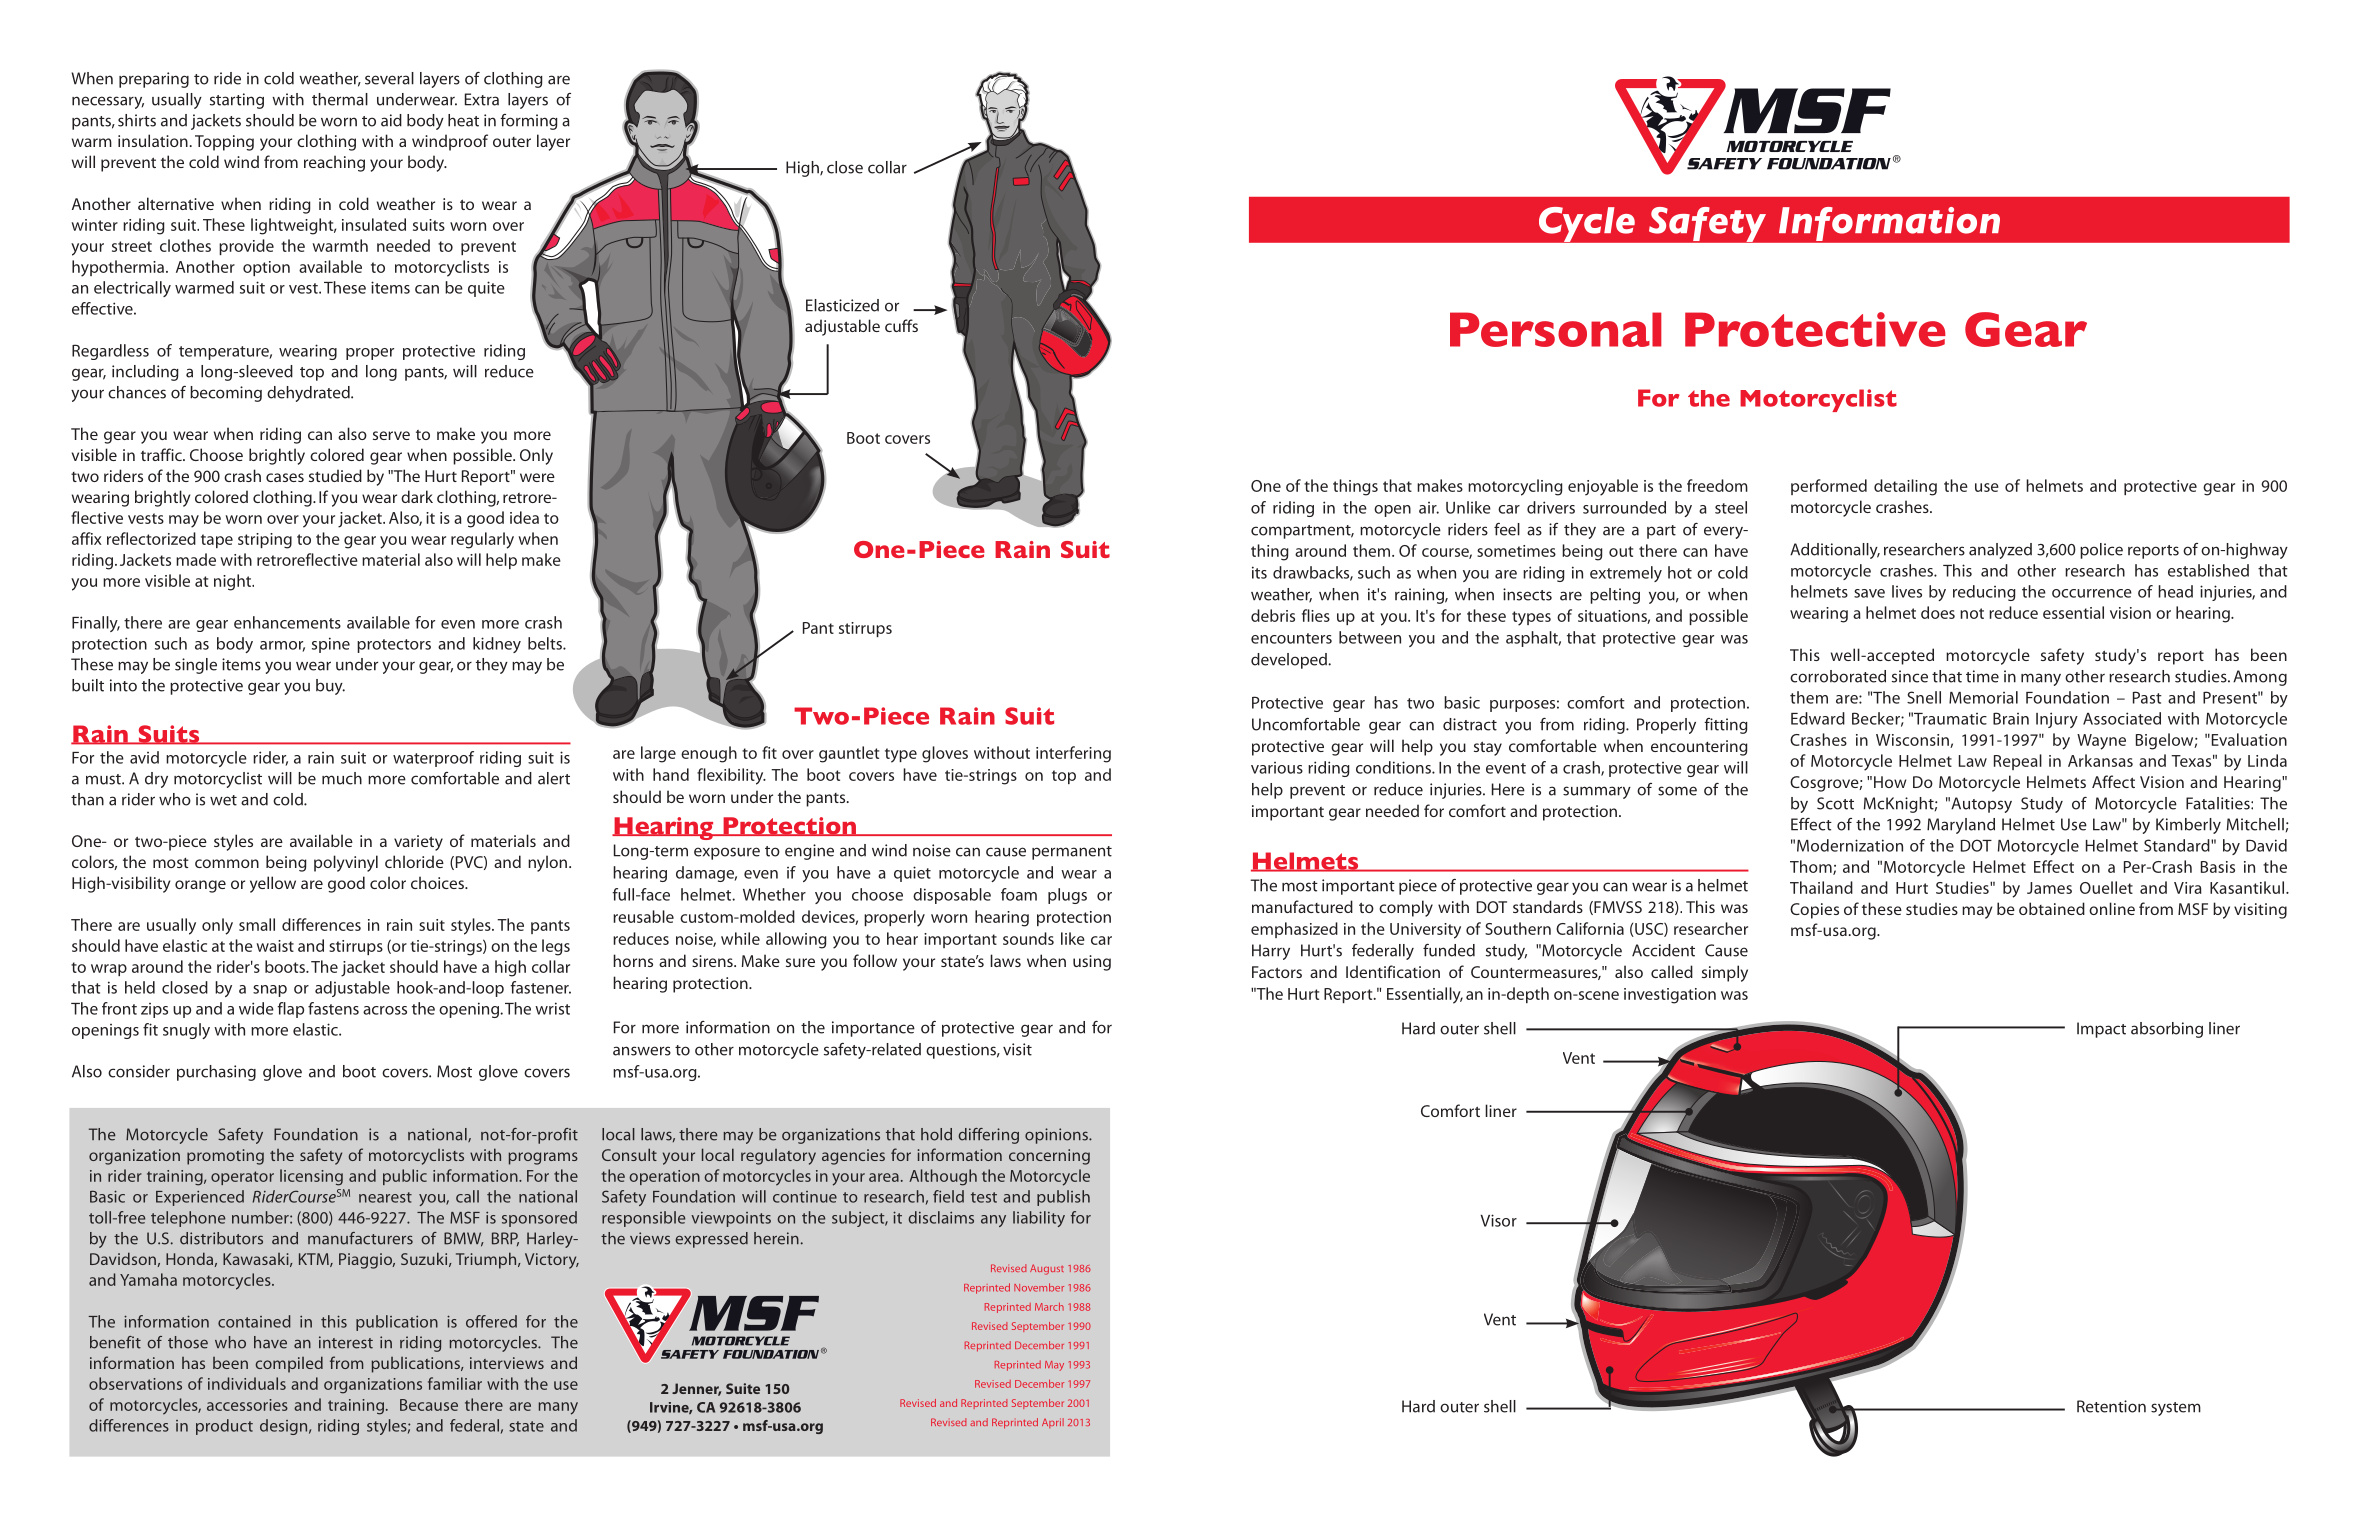 This screenshot has width=2359, height=1526. Describe the element at coordinates (2000, 551) in the screenshot. I see `analyzed` at that location.
